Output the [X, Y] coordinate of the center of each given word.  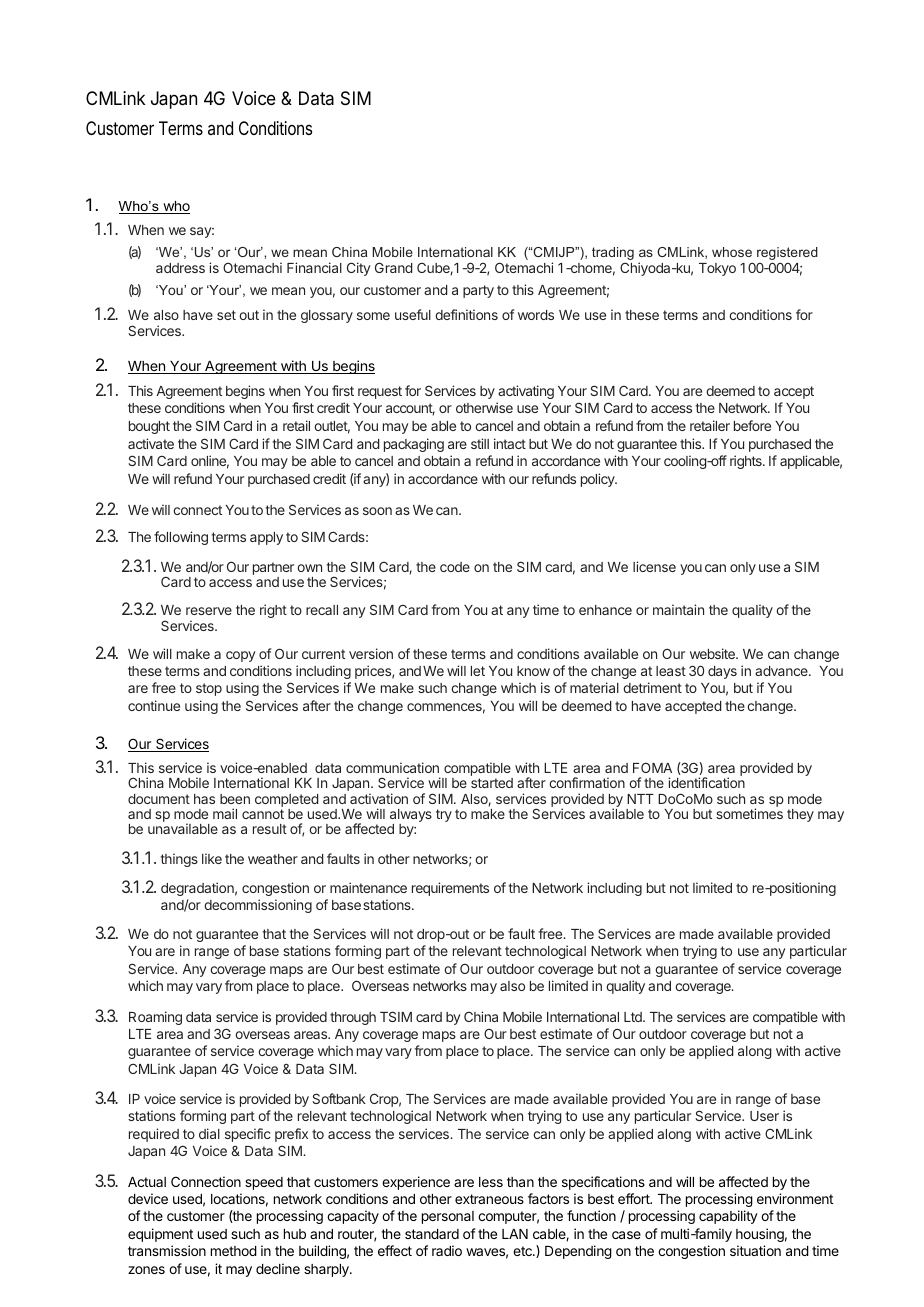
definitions [466, 314]
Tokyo [717, 269]
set [226, 315]
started [492, 783]
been [235, 799]
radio [447, 1250]
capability [728, 1217]
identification [706, 782]
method [234, 1251]
